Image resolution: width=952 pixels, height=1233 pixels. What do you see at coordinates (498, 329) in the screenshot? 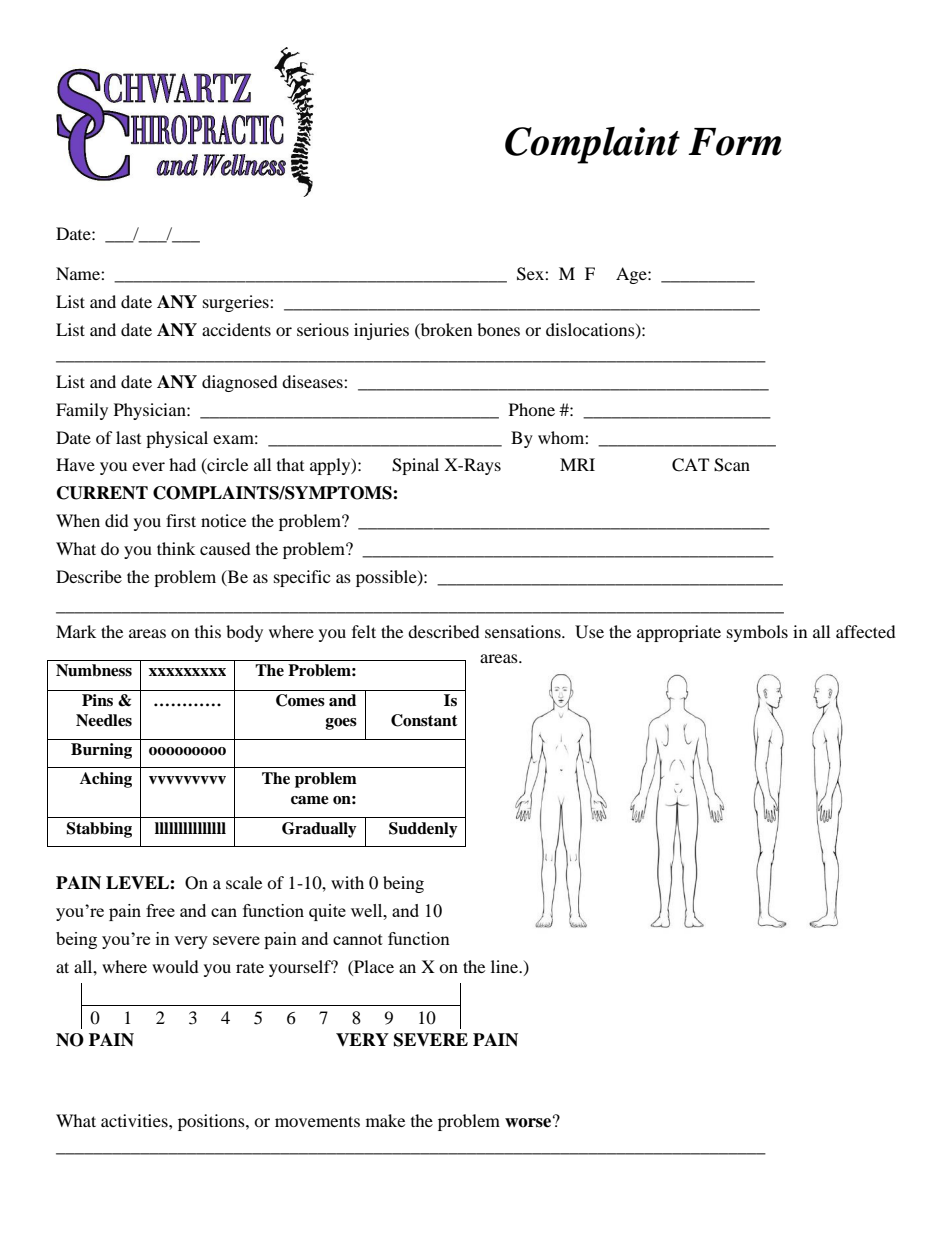
I see `bones` at bounding box center [498, 329].
